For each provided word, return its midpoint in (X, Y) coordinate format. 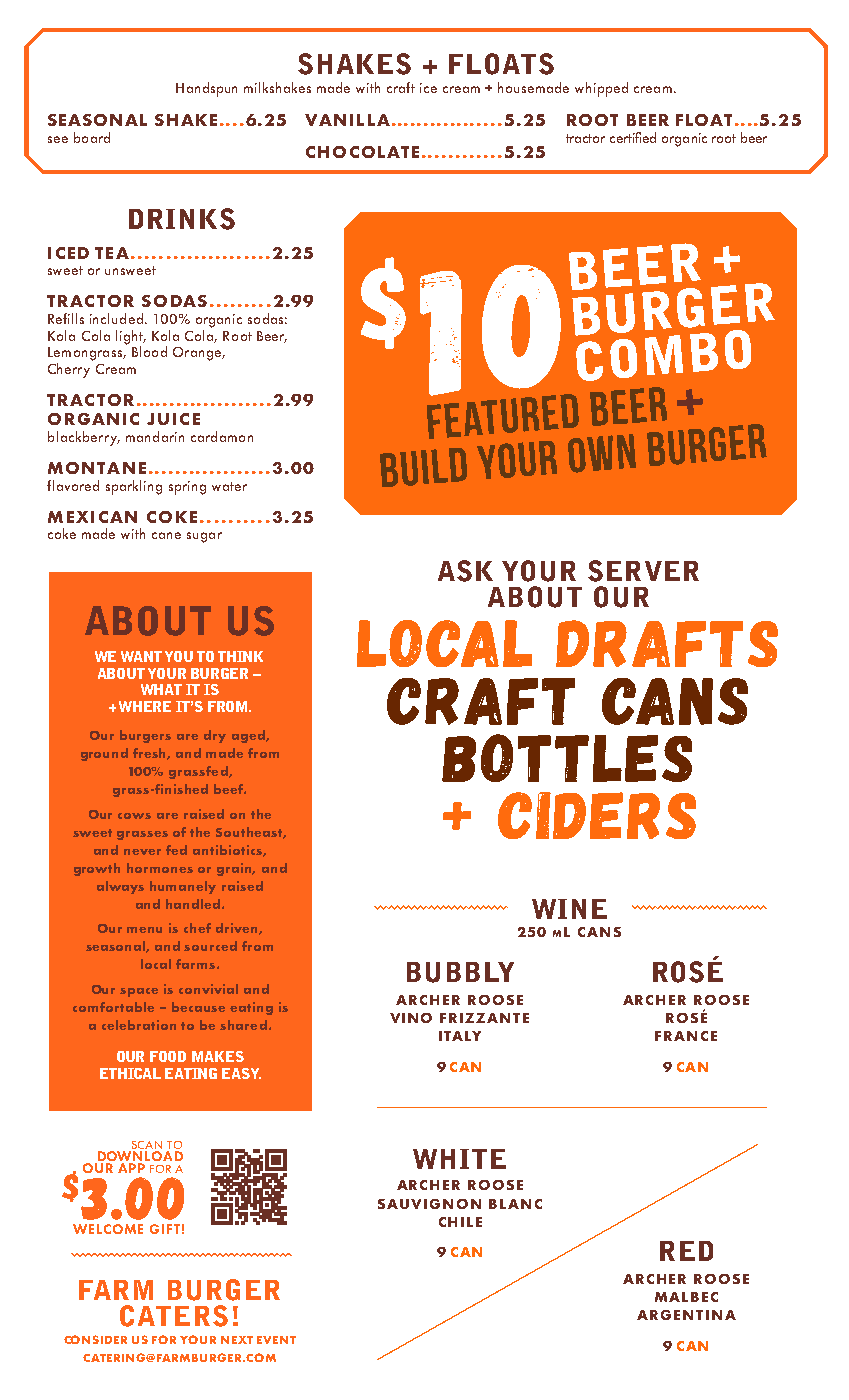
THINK (240, 656)
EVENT (276, 1340)
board (92, 137)
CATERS (174, 1316)
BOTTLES (567, 758)
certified (633, 137)
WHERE (145, 706)
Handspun (206, 89)
